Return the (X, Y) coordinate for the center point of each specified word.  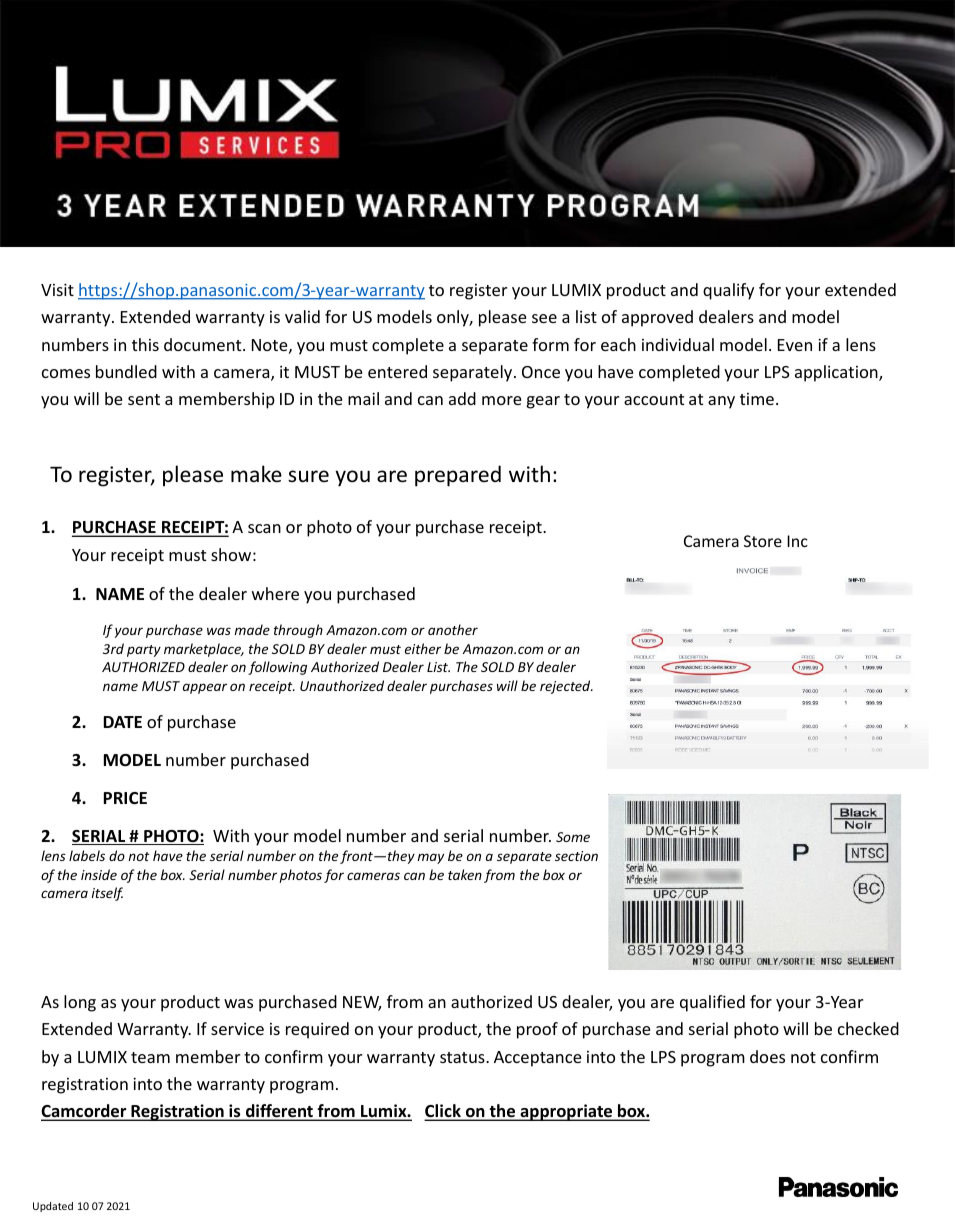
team (150, 1057)
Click (444, 1112)
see (544, 318)
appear (205, 688)
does (767, 1056)
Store (763, 541)
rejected (566, 687)
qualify (728, 291)
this (145, 344)
